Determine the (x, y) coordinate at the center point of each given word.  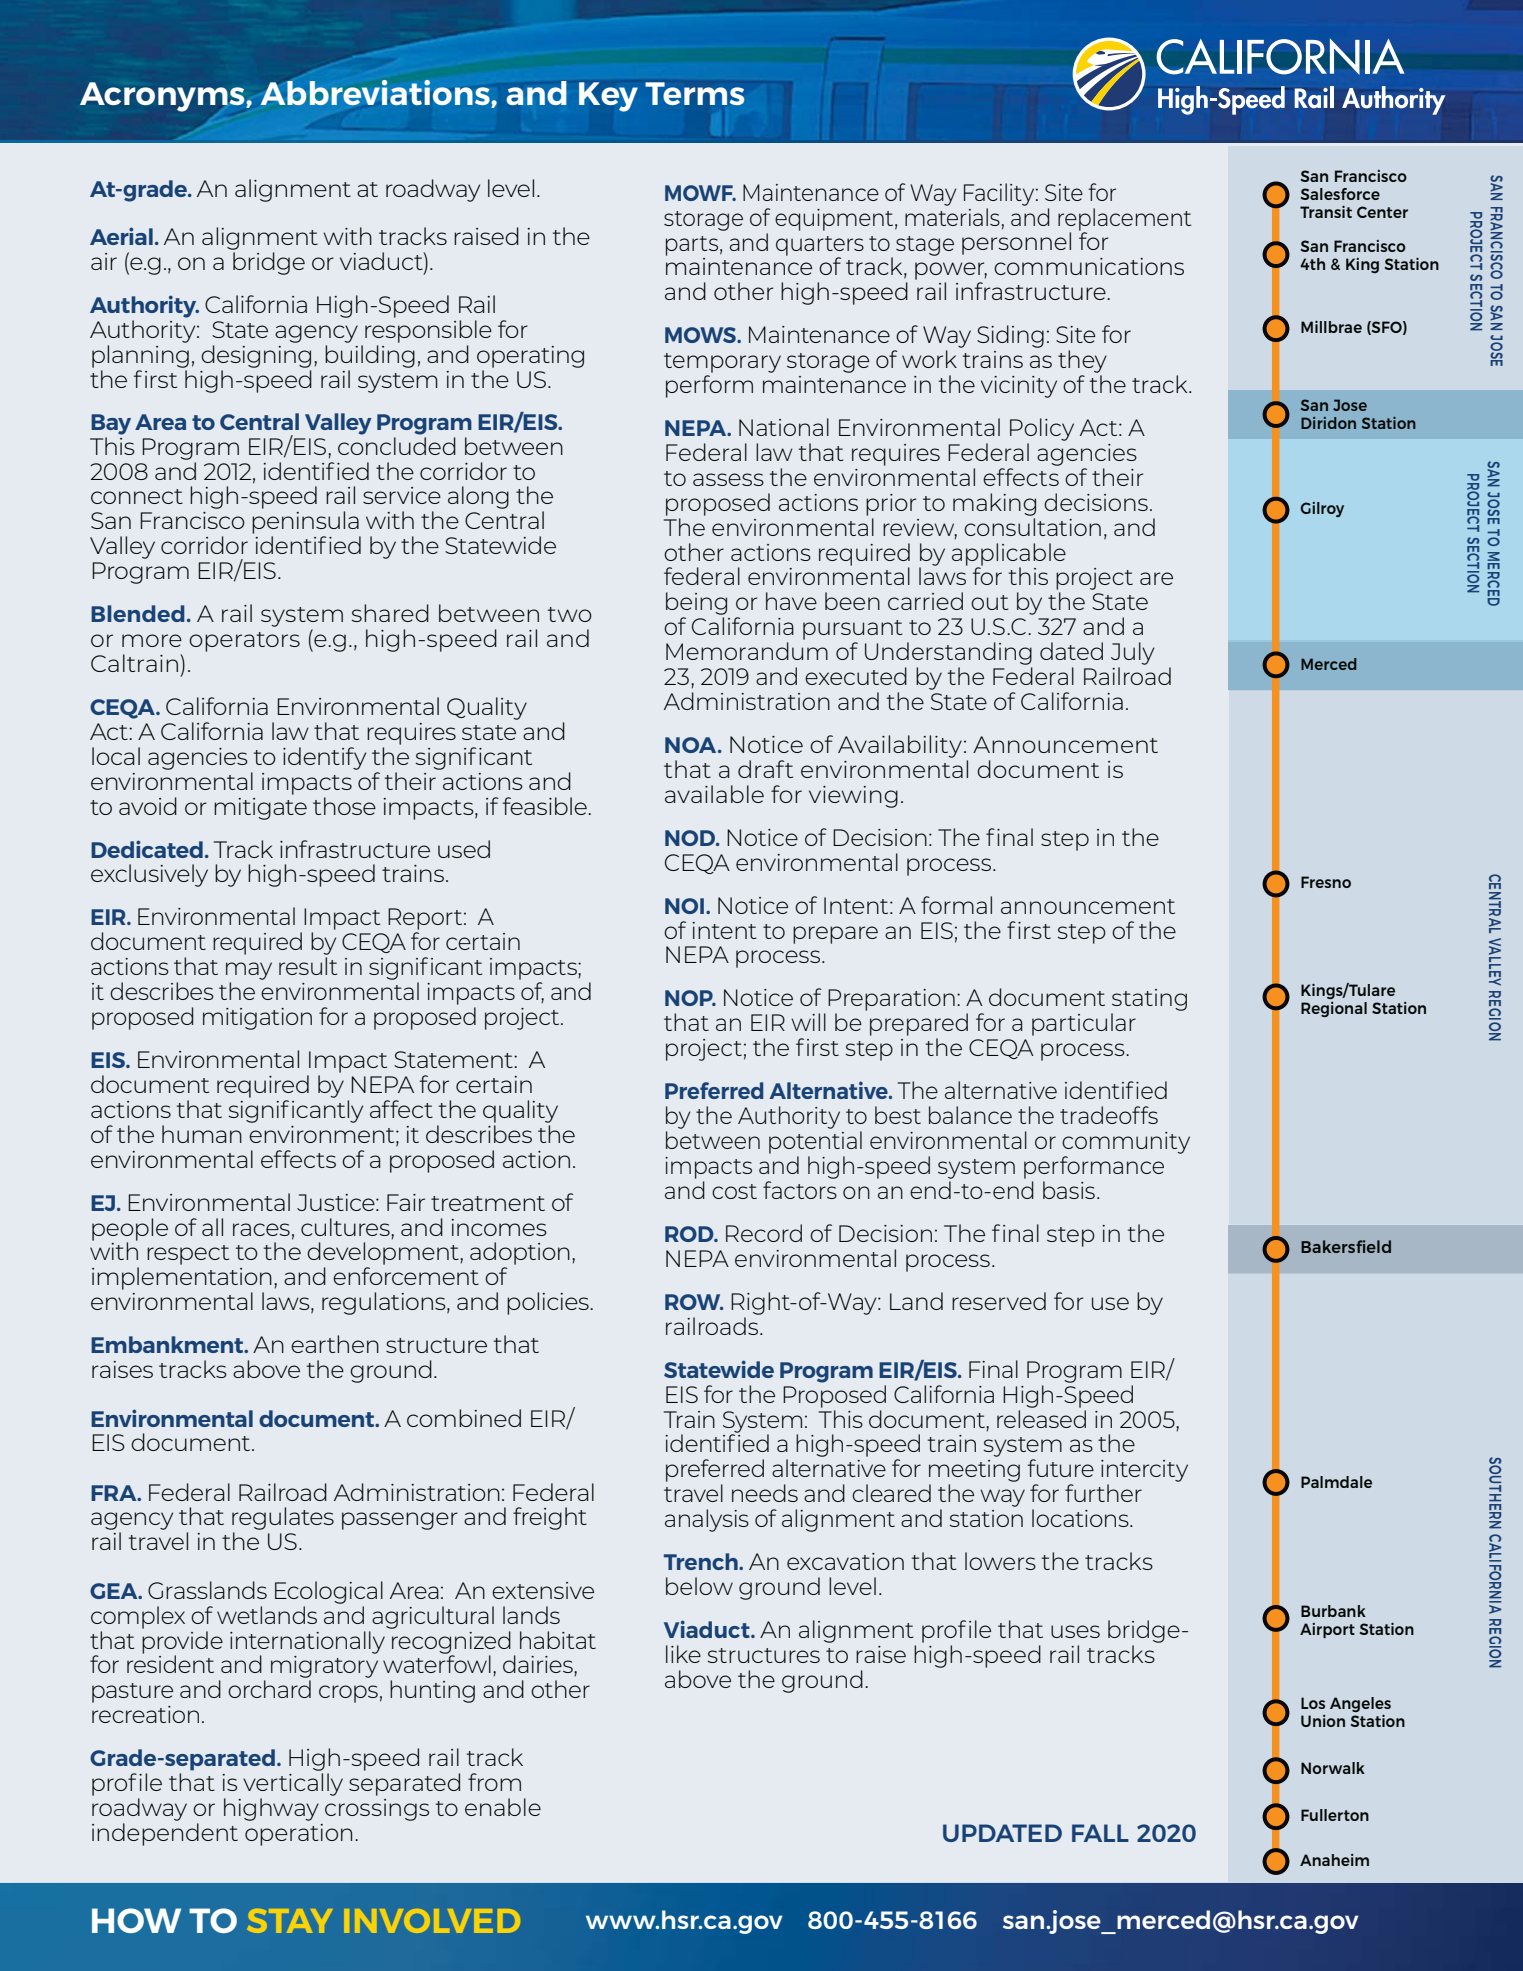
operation (298, 1835)
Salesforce (1340, 194)
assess (728, 479)
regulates (283, 1520)
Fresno (1326, 882)
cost (734, 1191)
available (714, 794)
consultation (1032, 527)
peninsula (305, 522)
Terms (694, 93)
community (1126, 1143)
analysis (707, 1520)
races (261, 1229)
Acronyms (163, 98)
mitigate (260, 809)
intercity (1144, 1471)
